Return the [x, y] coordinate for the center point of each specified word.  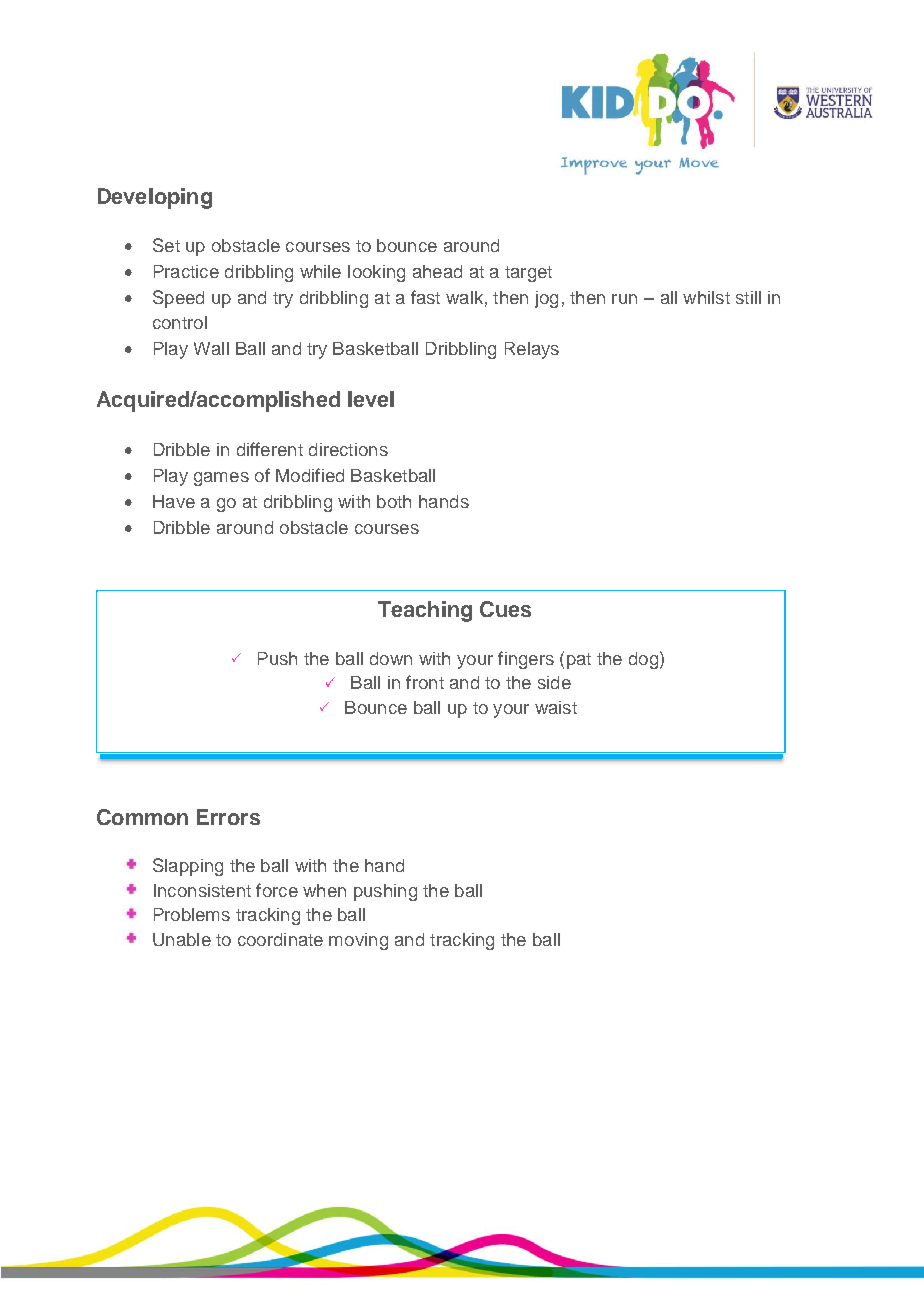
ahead [437, 271]
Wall [211, 348]
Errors [228, 817]
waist [556, 707]
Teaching [425, 611]
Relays [532, 350]
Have [174, 501]
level [371, 399]
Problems [192, 914]
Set [166, 245]
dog [643, 660]
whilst [706, 297]
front [425, 682]
